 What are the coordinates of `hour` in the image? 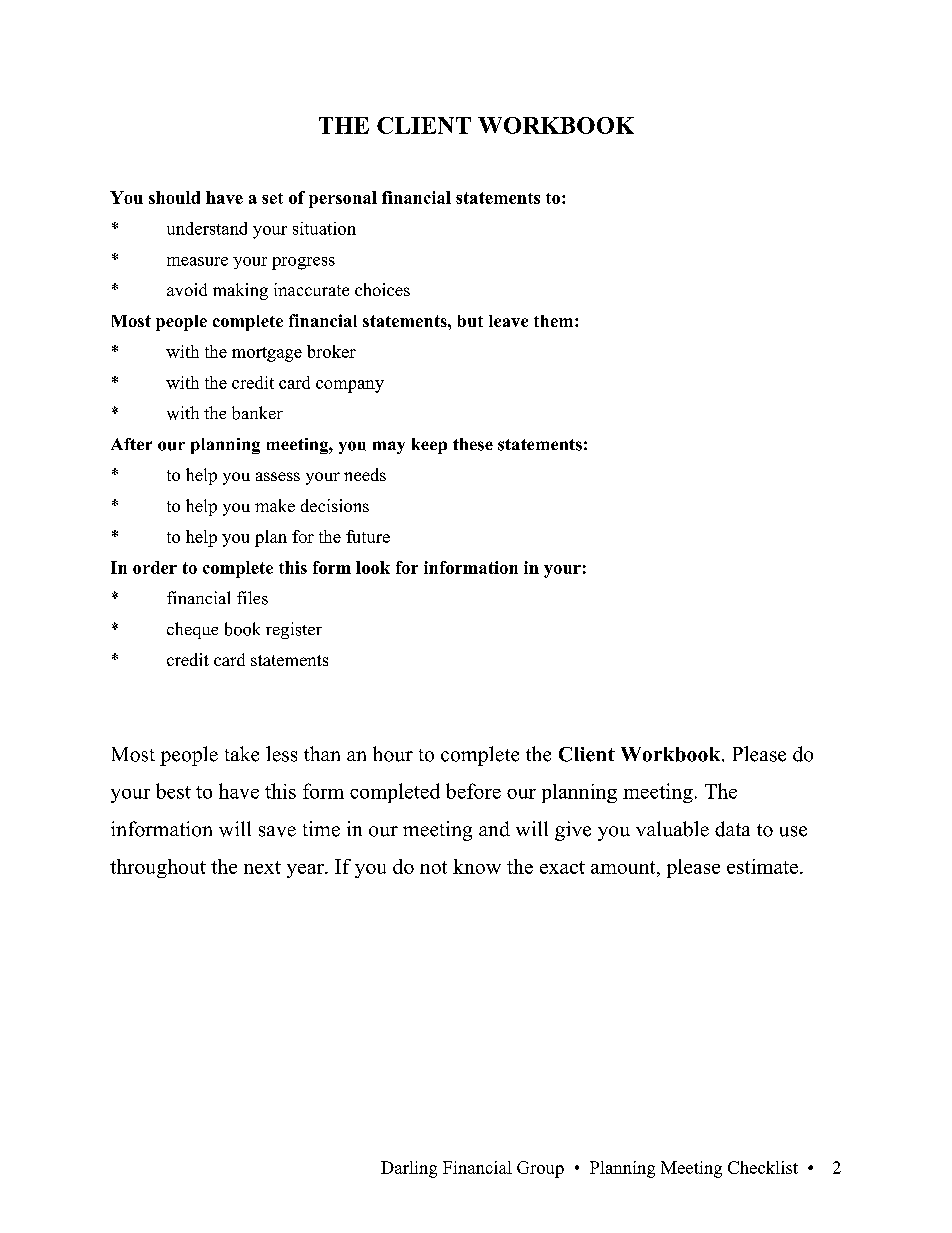 It's located at (393, 754).
